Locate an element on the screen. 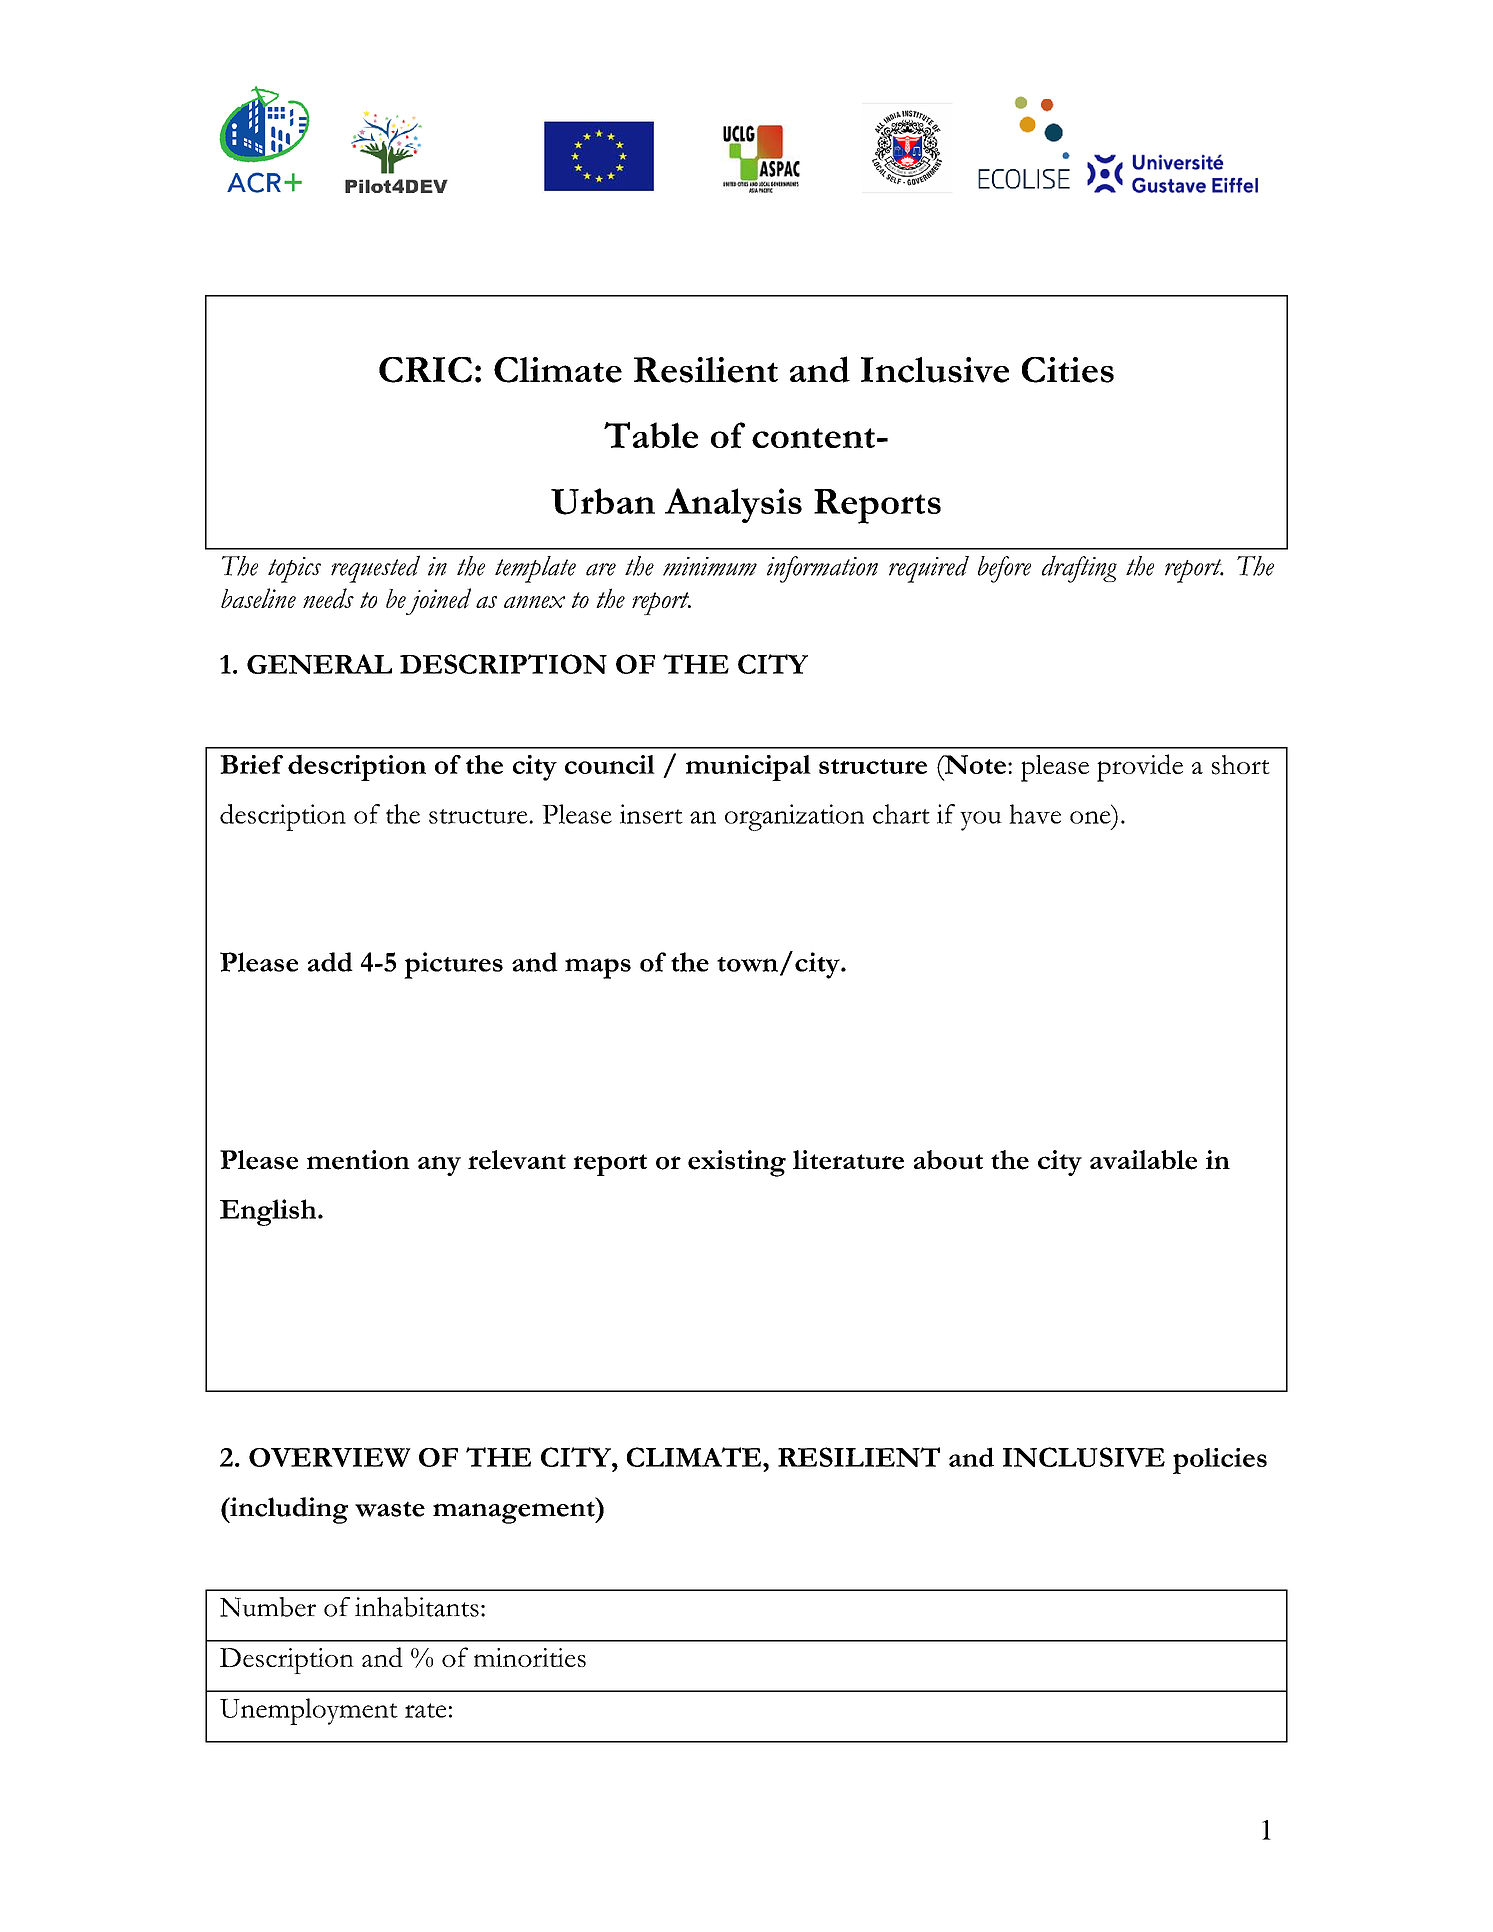 The height and width of the screenshot is (1932, 1493). OVERVIEW is located at coordinates (330, 1457).
